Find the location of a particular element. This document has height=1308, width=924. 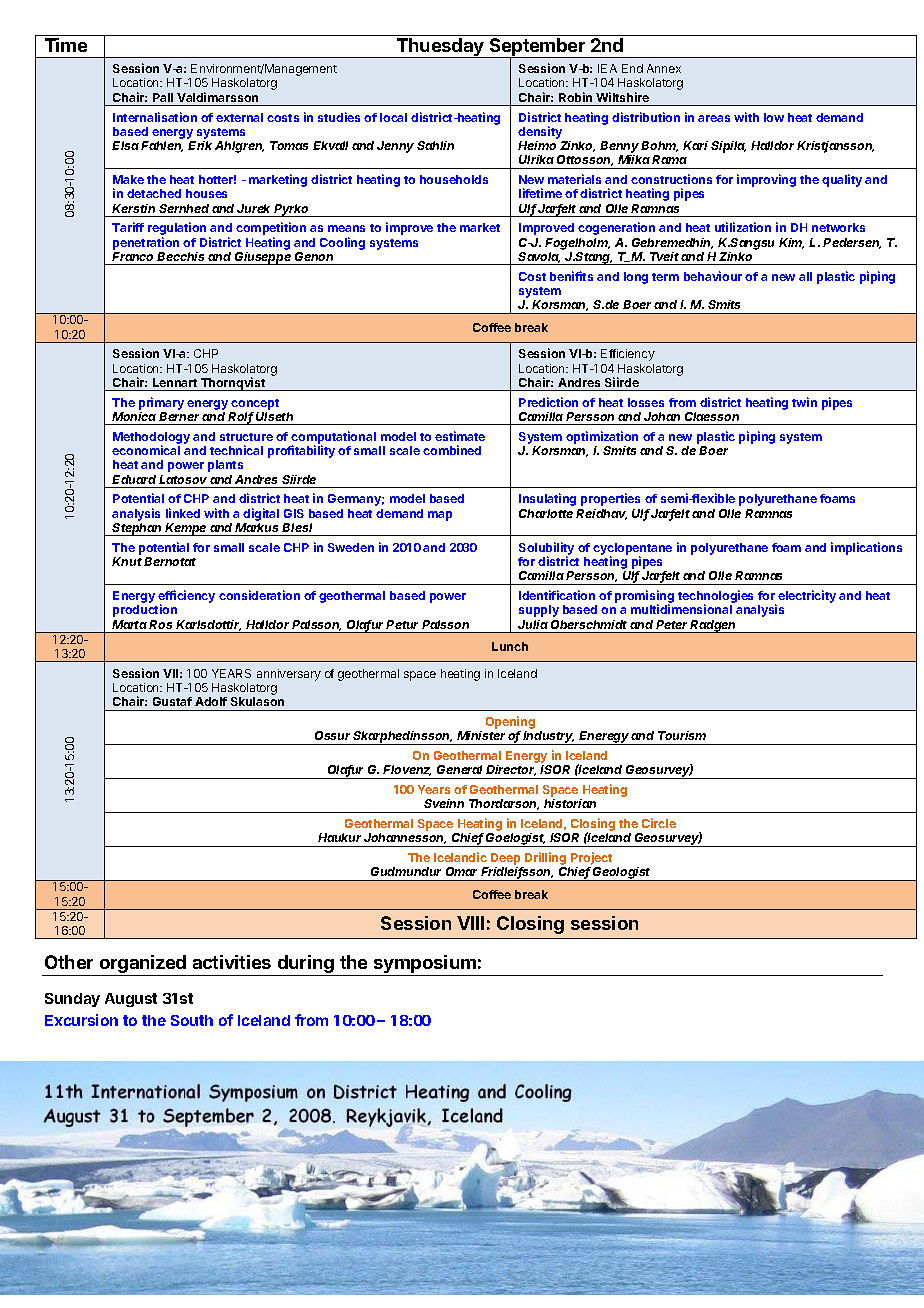

local is located at coordinates (393, 117).
